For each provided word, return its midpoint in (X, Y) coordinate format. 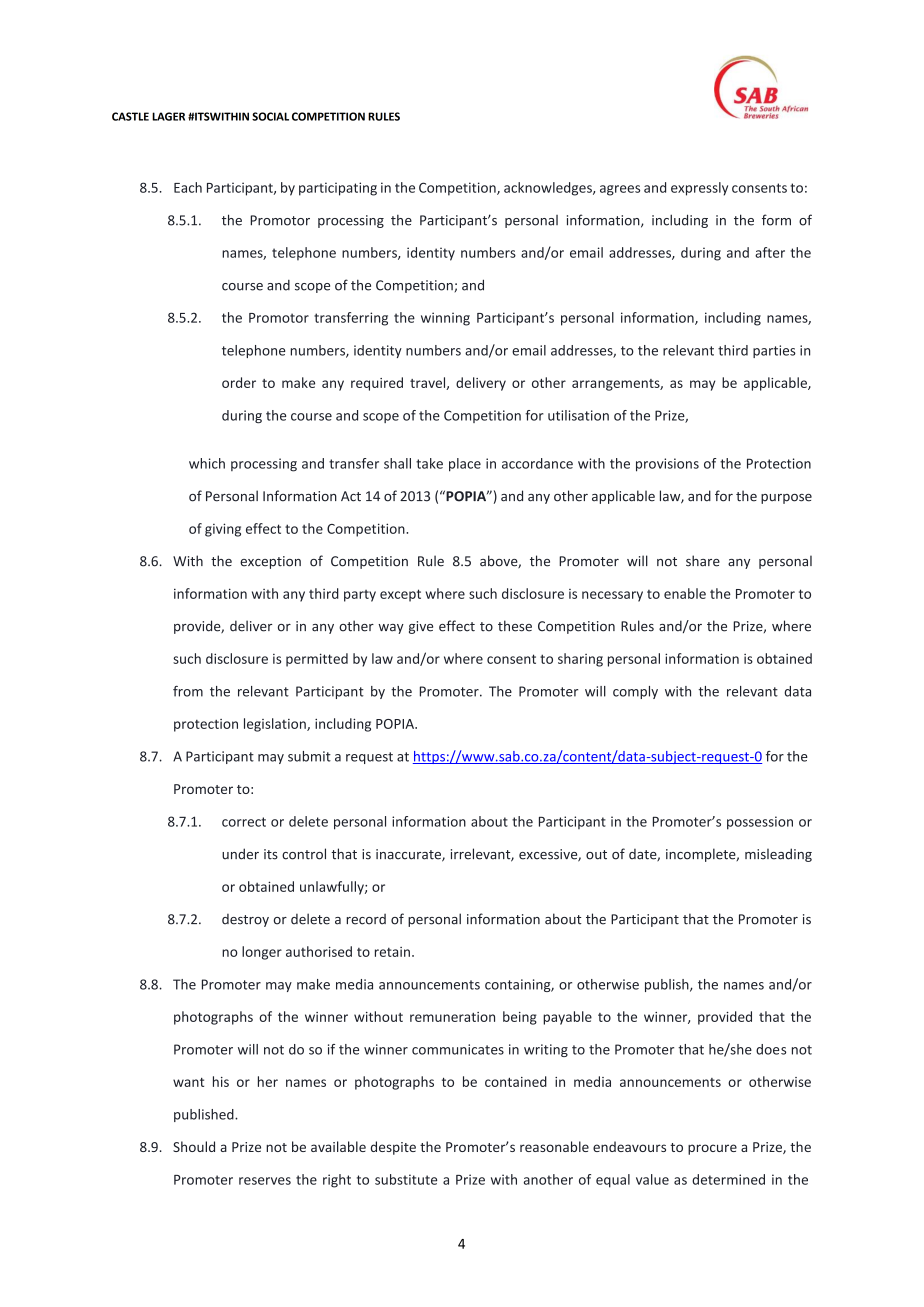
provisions (667, 465)
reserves (265, 1181)
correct (244, 822)
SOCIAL (270, 116)
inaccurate (409, 855)
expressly (699, 189)
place (465, 465)
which (207, 463)
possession (760, 823)
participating (338, 189)
